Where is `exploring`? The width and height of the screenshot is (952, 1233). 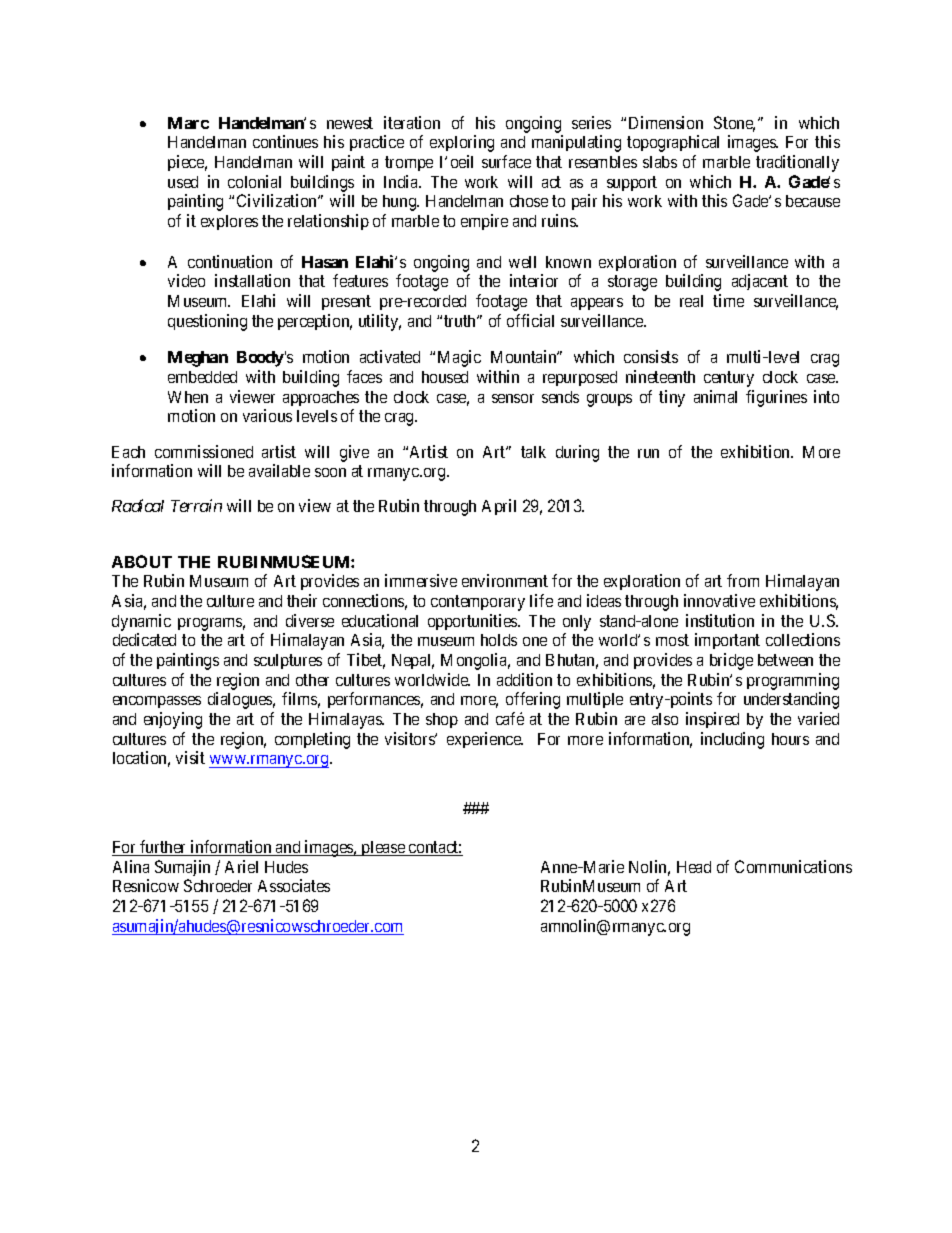
exploring is located at coordinates (462, 143).
